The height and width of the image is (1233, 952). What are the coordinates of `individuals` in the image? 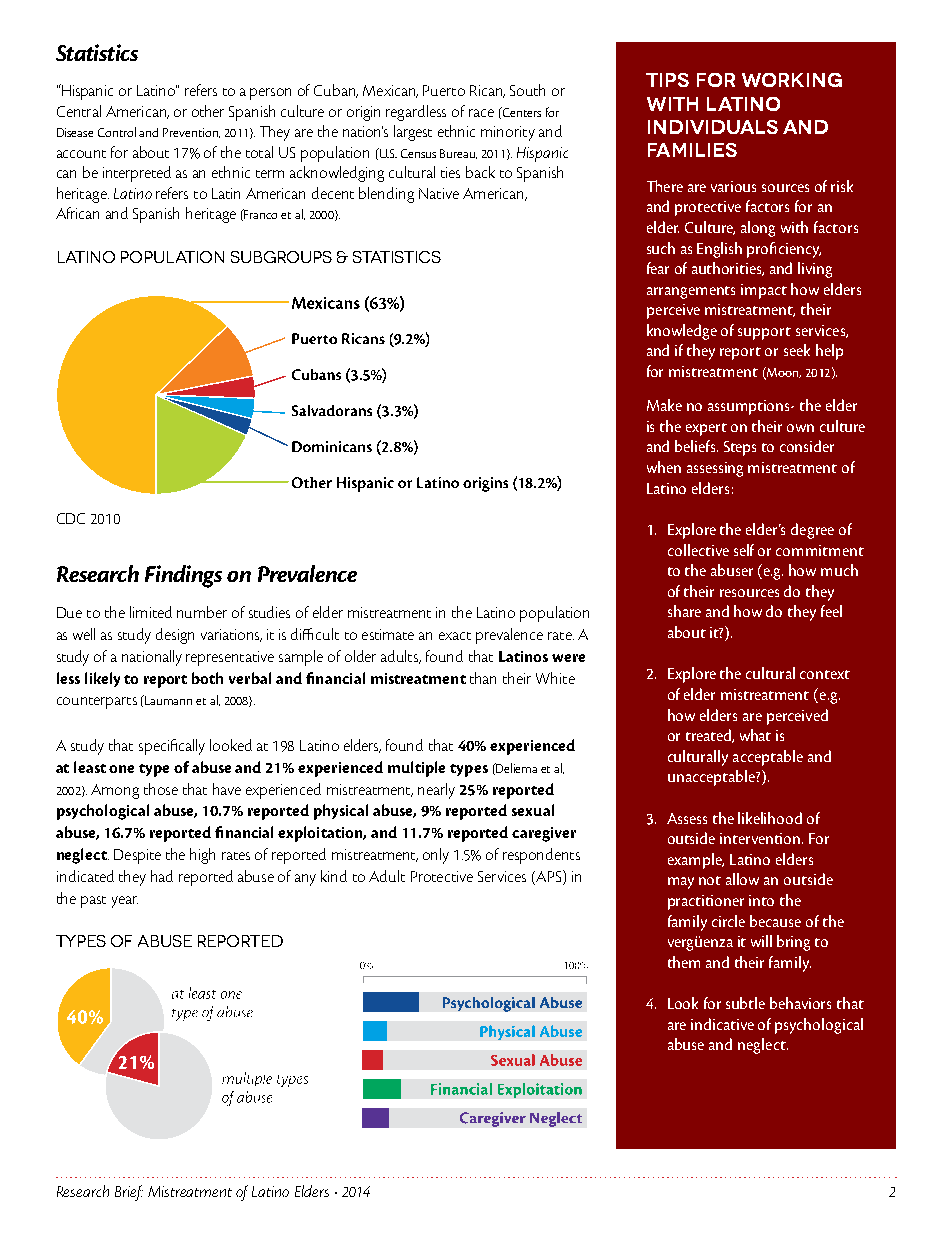 It's located at (713, 127).
